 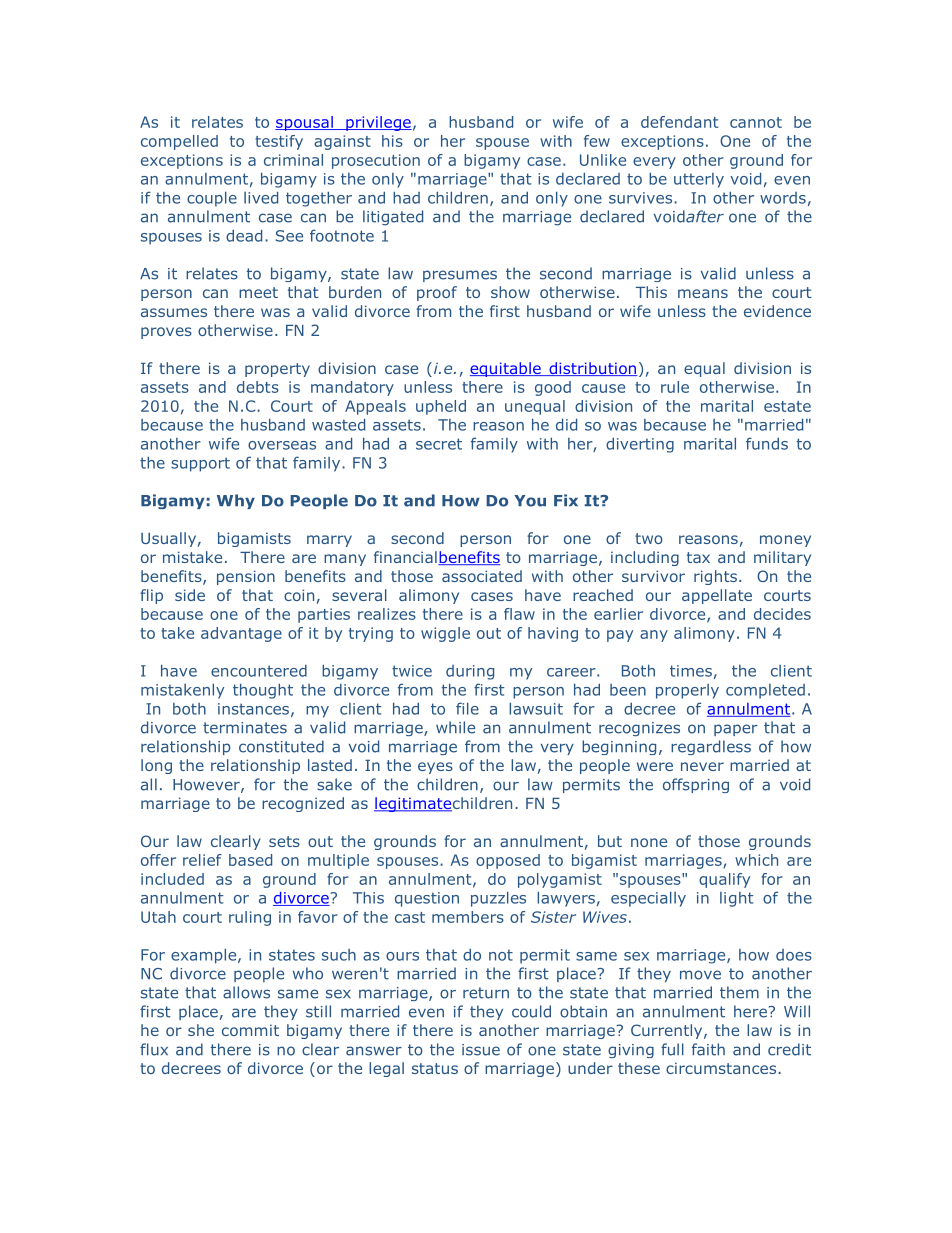 I want to click on issue, so click(x=481, y=1050).
